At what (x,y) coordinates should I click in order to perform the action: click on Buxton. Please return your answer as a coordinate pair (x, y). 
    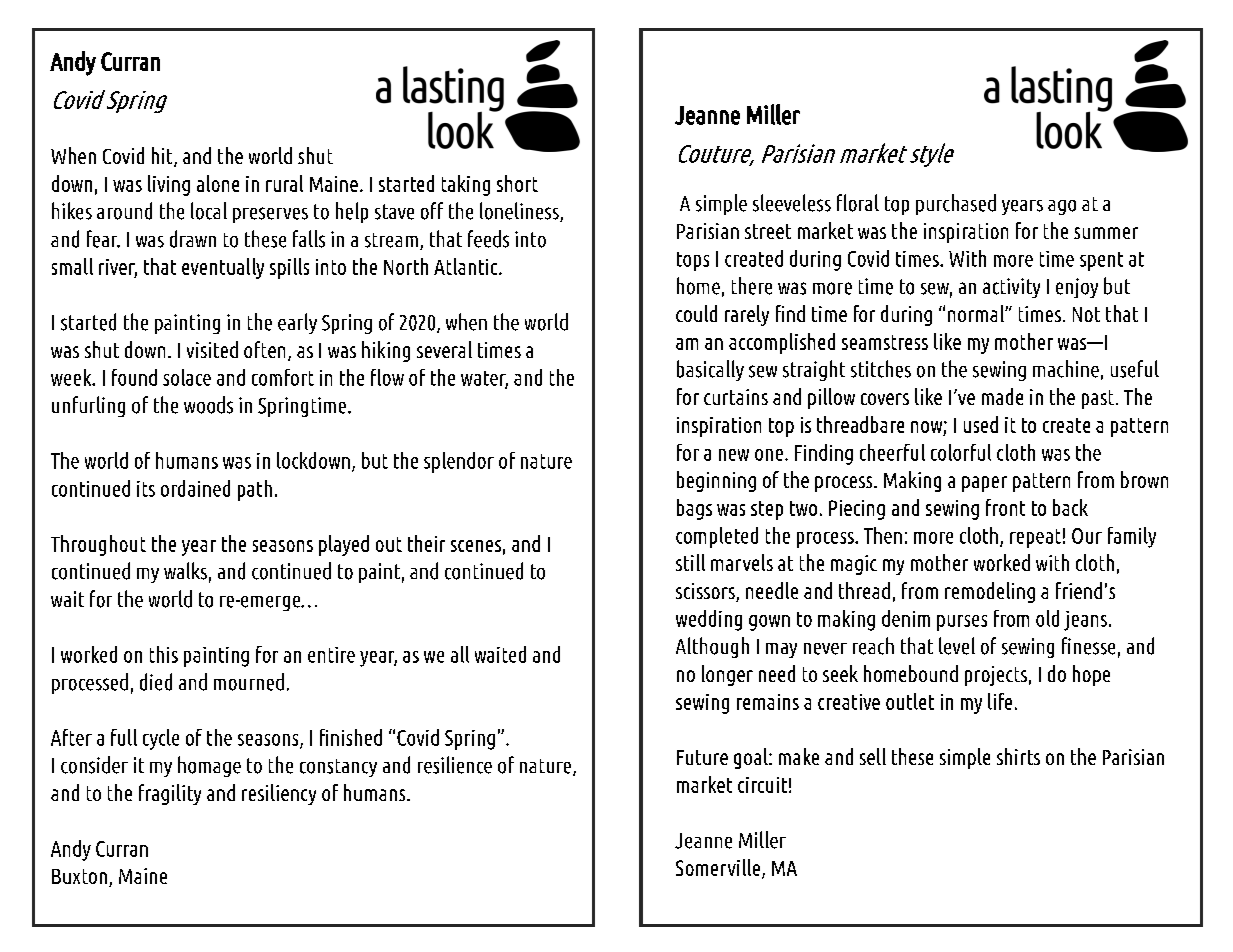
    Looking at the image, I should click on (79, 876).
